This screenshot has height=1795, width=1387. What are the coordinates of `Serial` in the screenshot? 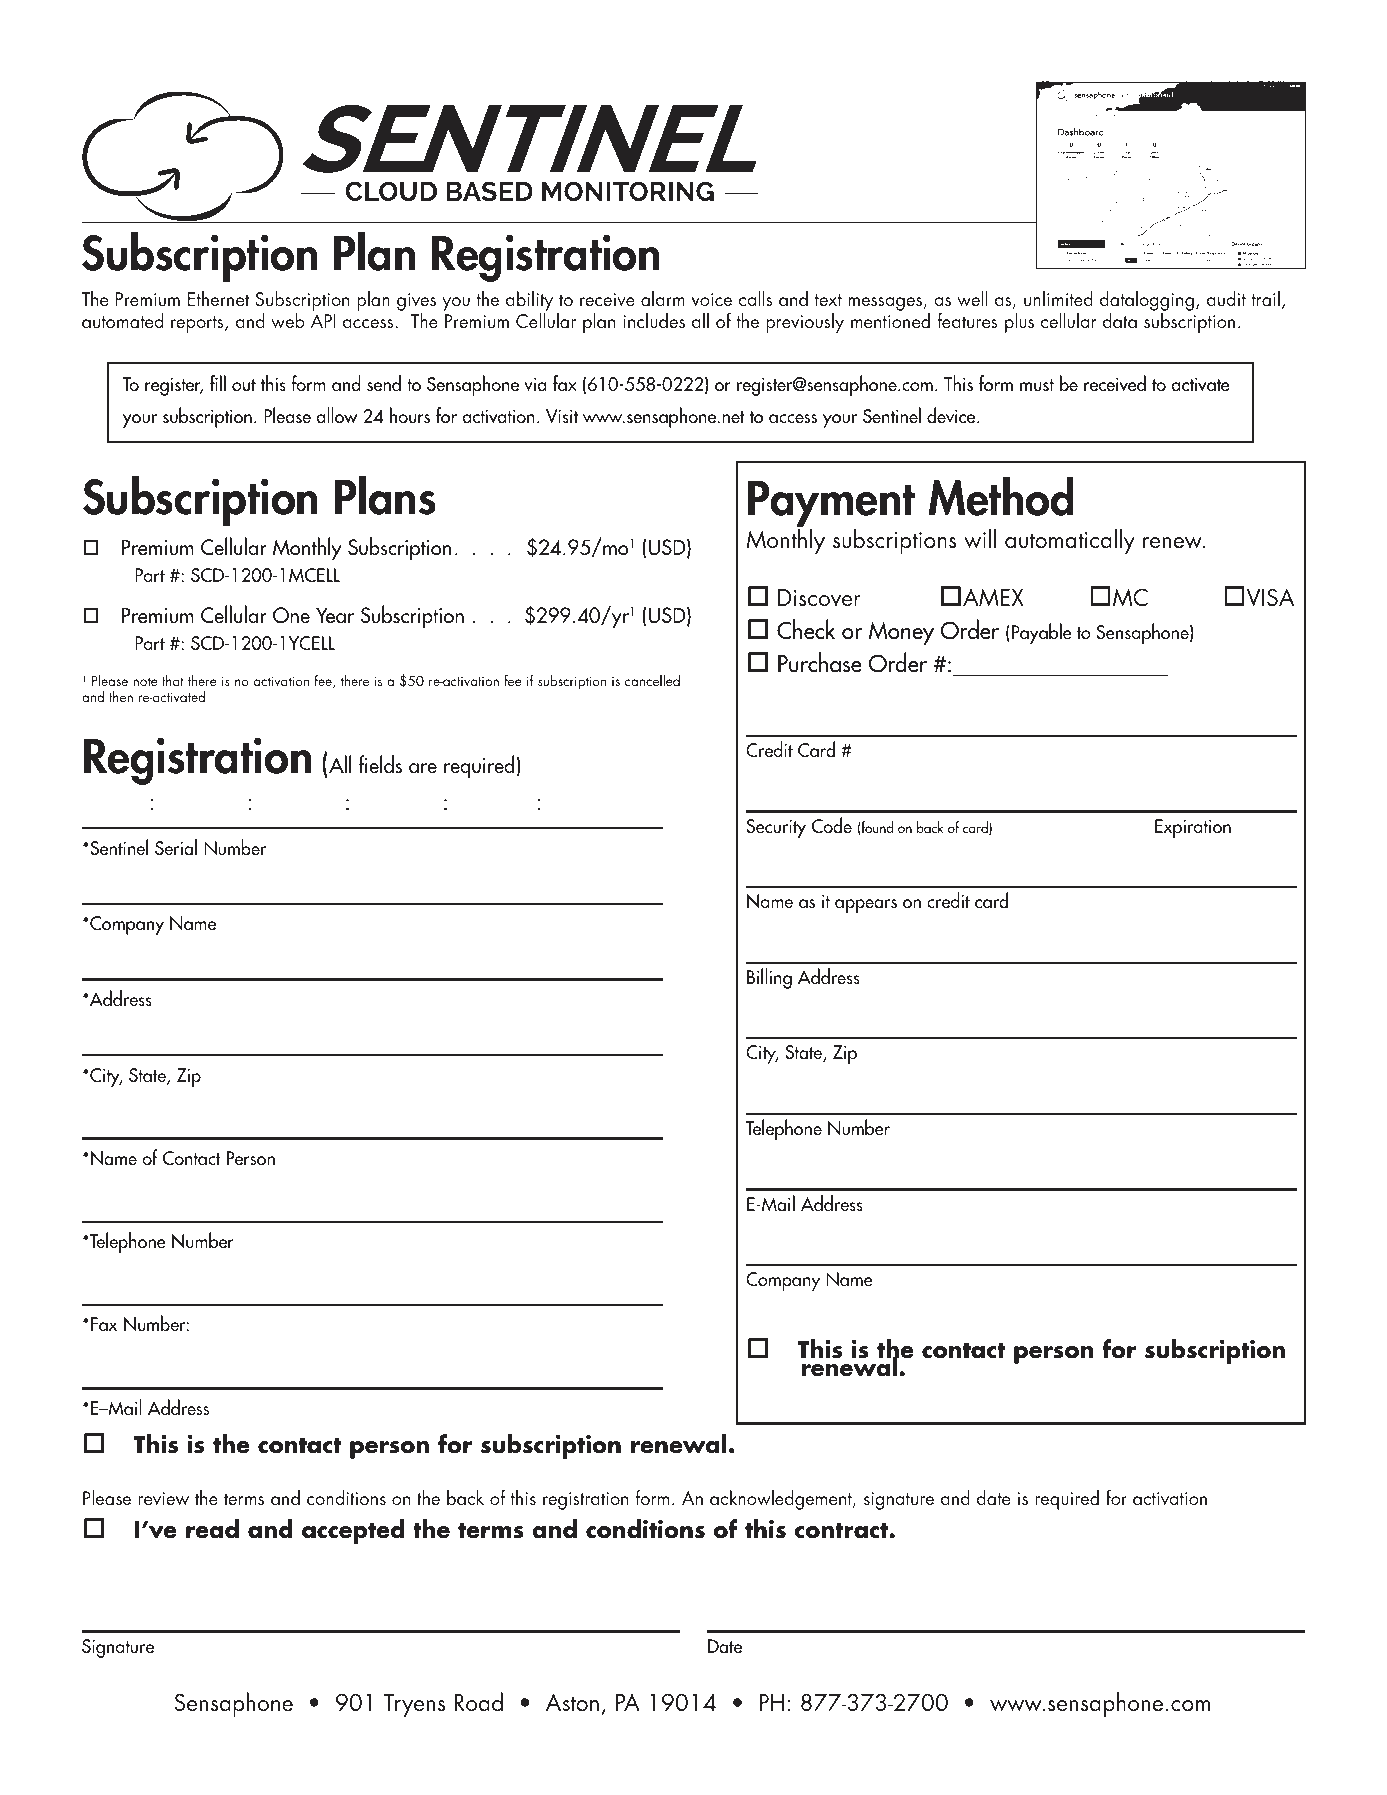 It's located at (176, 847).
